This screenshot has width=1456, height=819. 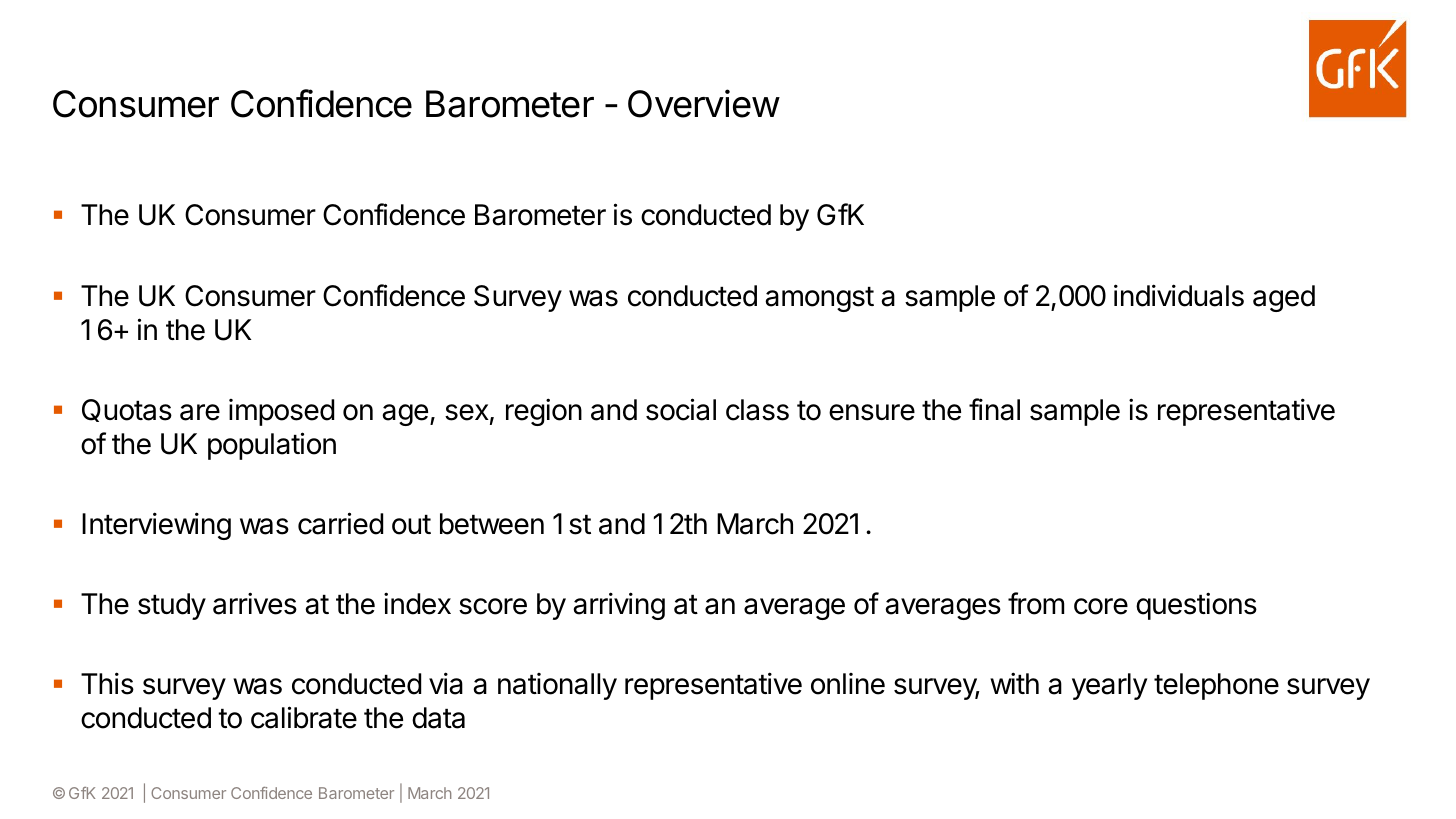 I want to click on individuals, so click(x=1179, y=295).
